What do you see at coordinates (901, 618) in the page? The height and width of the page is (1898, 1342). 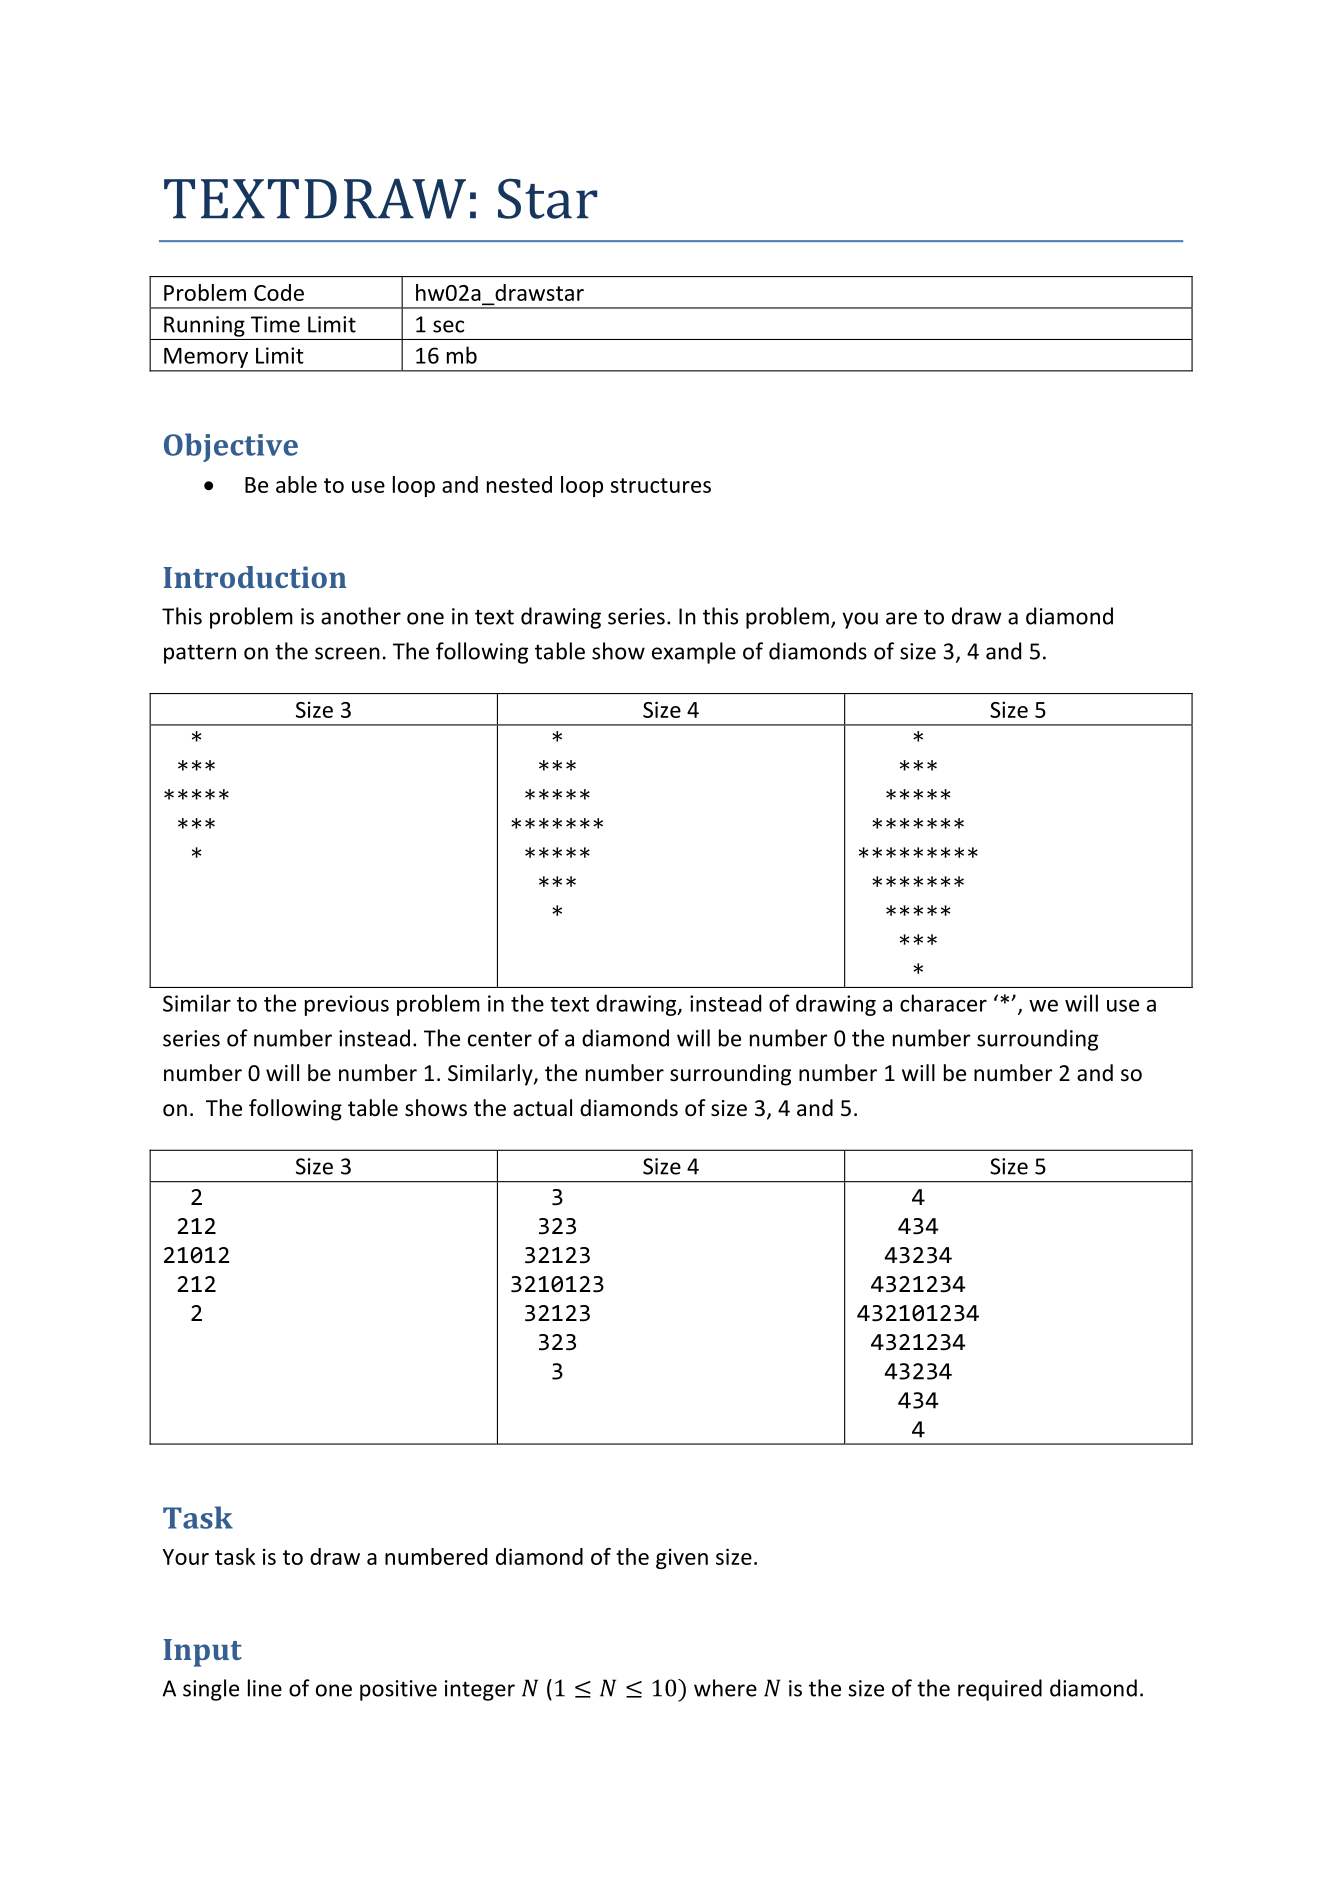 I see `are` at bounding box center [901, 618].
